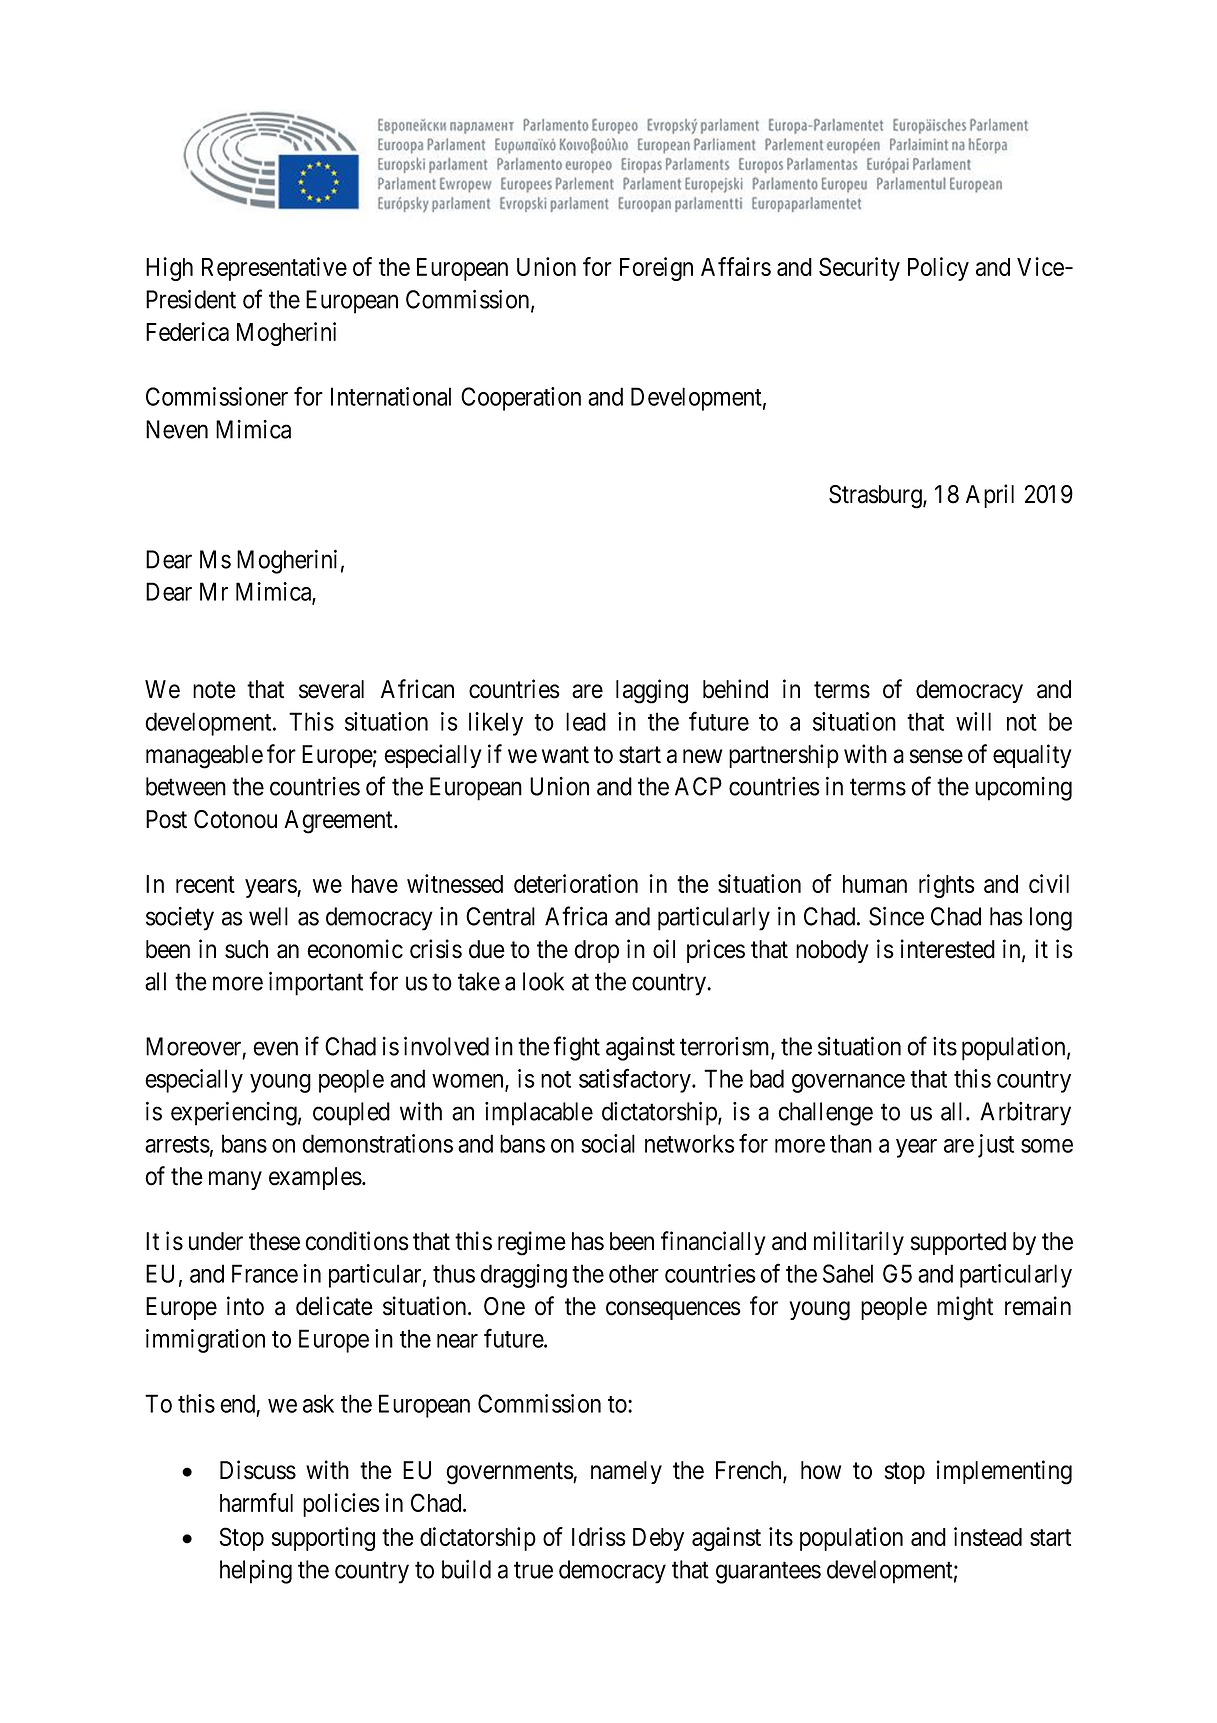  I want to click on Representative, so click(274, 269).
